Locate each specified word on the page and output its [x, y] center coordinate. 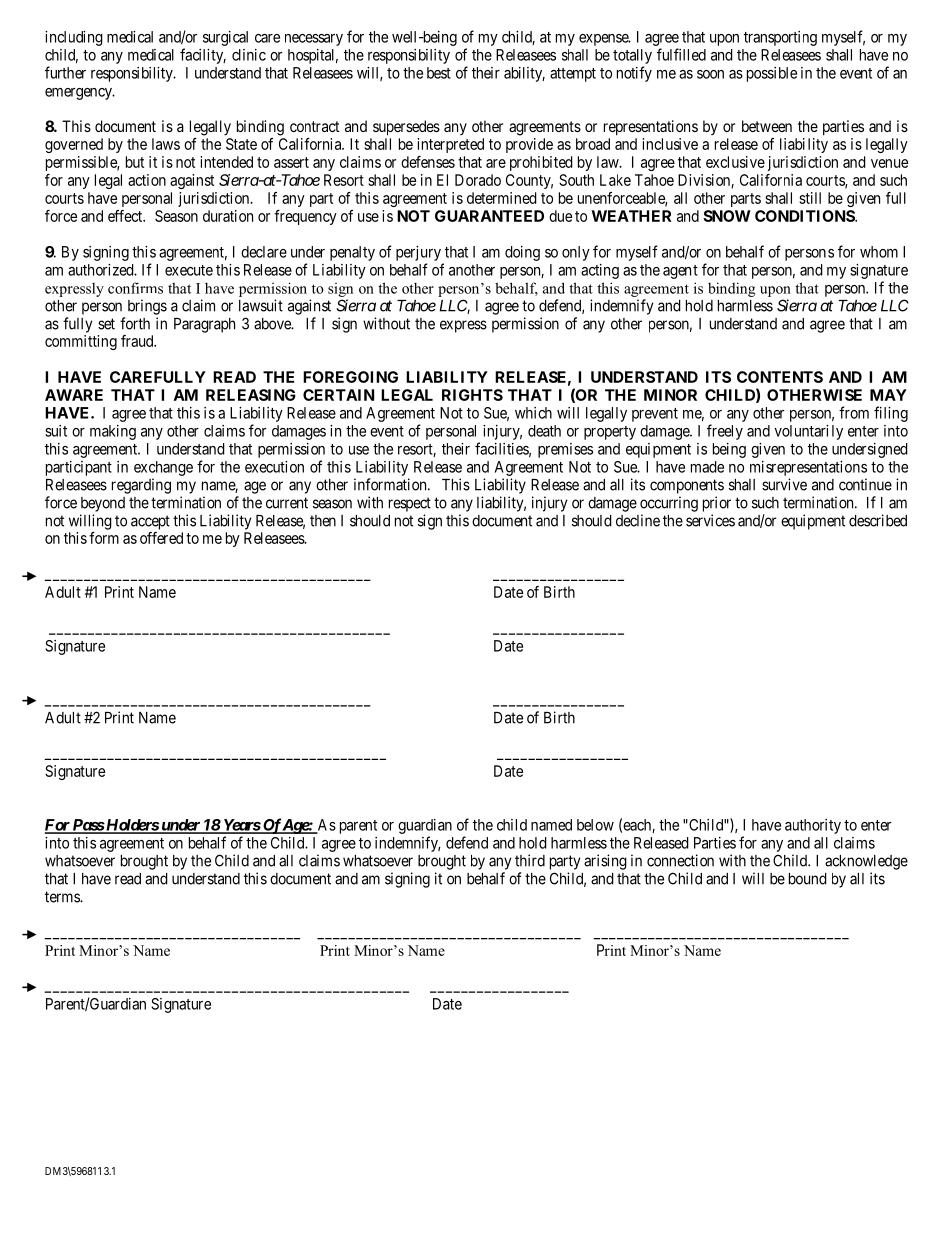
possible [772, 74]
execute [189, 270]
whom [879, 252]
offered [161, 538]
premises [565, 450]
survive [784, 484]
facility [203, 56]
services [710, 520]
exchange [163, 468]
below [595, 825]
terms [63, 897]
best [439, 73]
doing [522, 253]
